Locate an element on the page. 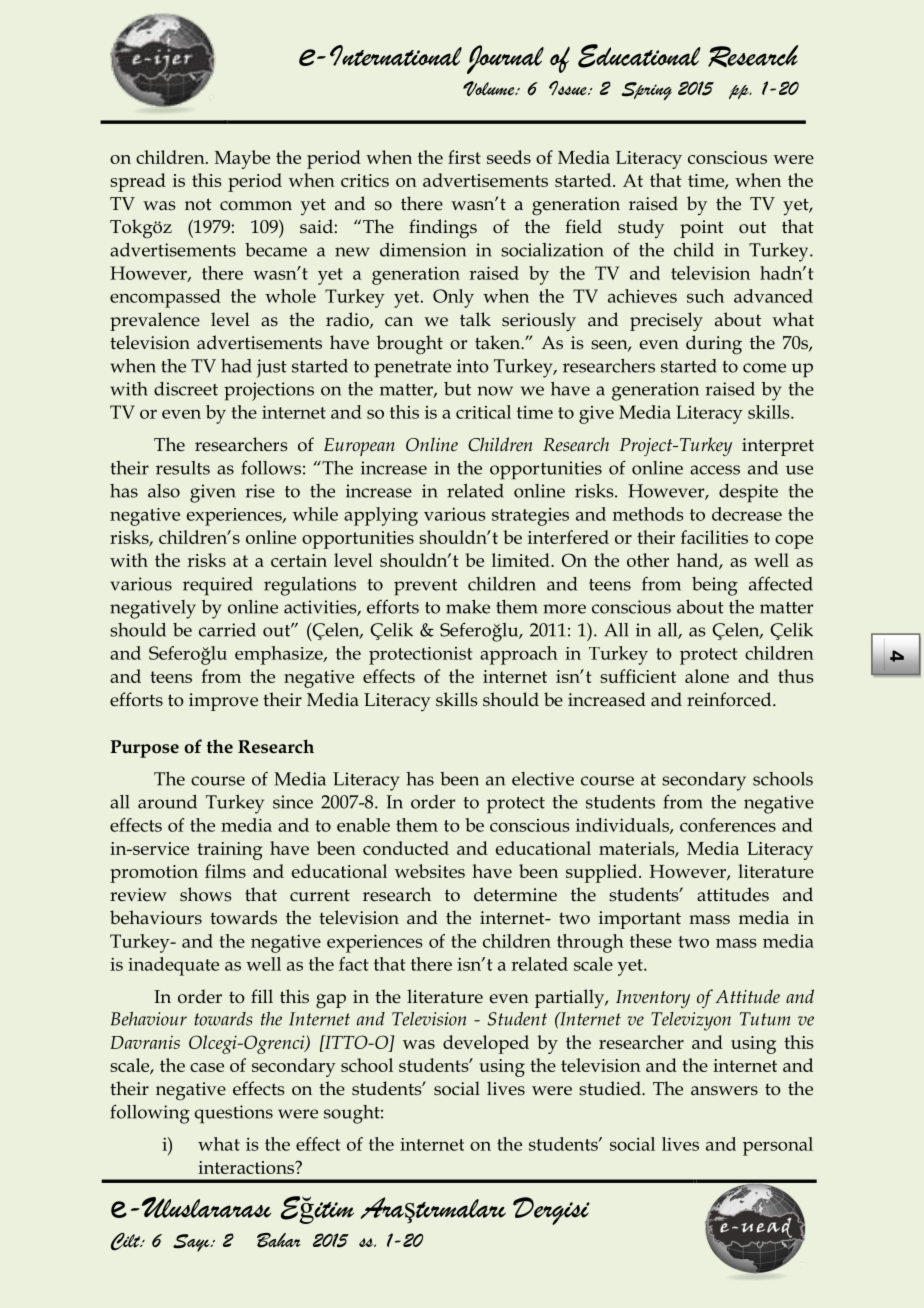  Volume is located at coordinates (490, 88).
